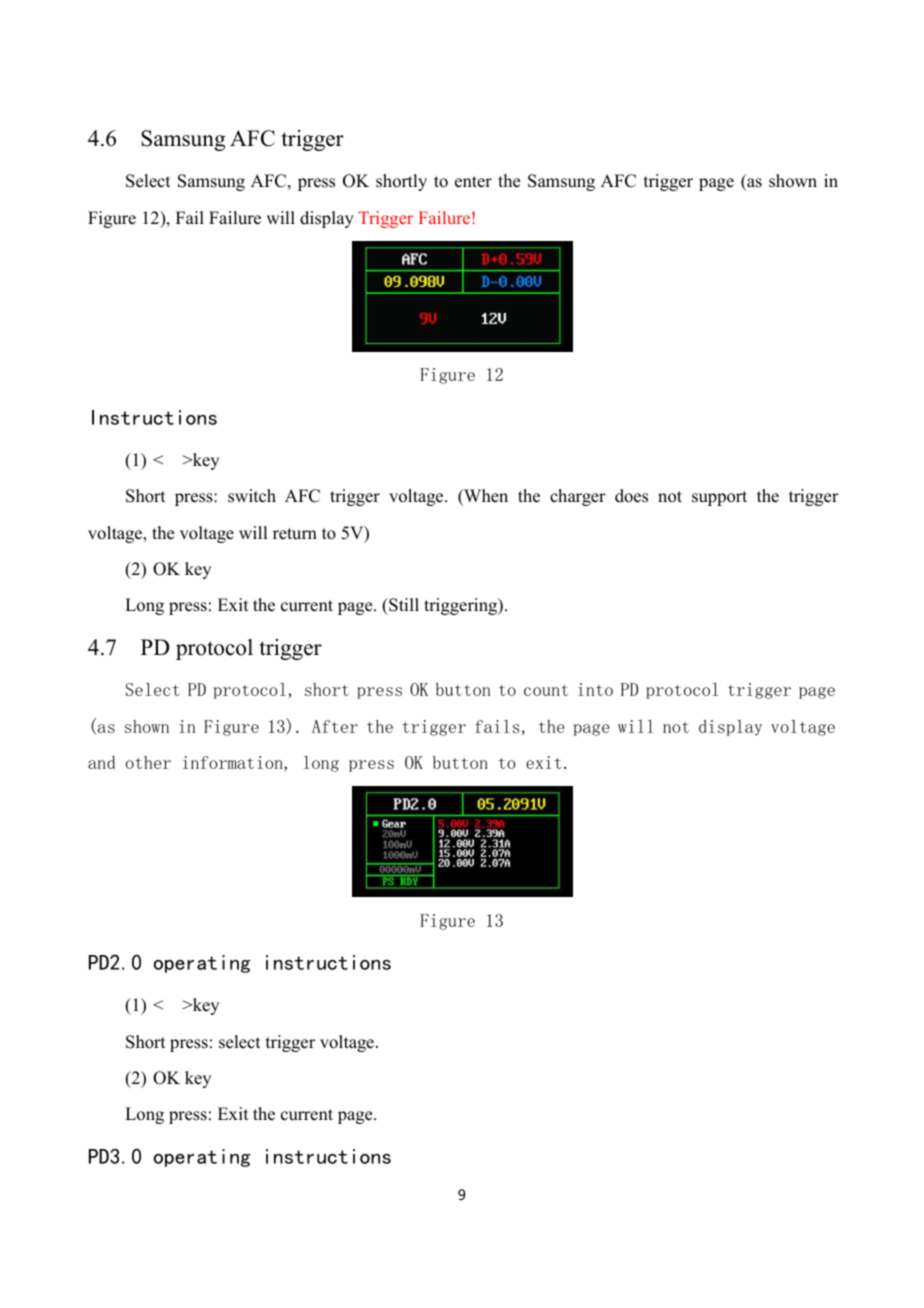 This screenshot has width=924, height=1308. I want to click on After, so click(335, 726).
